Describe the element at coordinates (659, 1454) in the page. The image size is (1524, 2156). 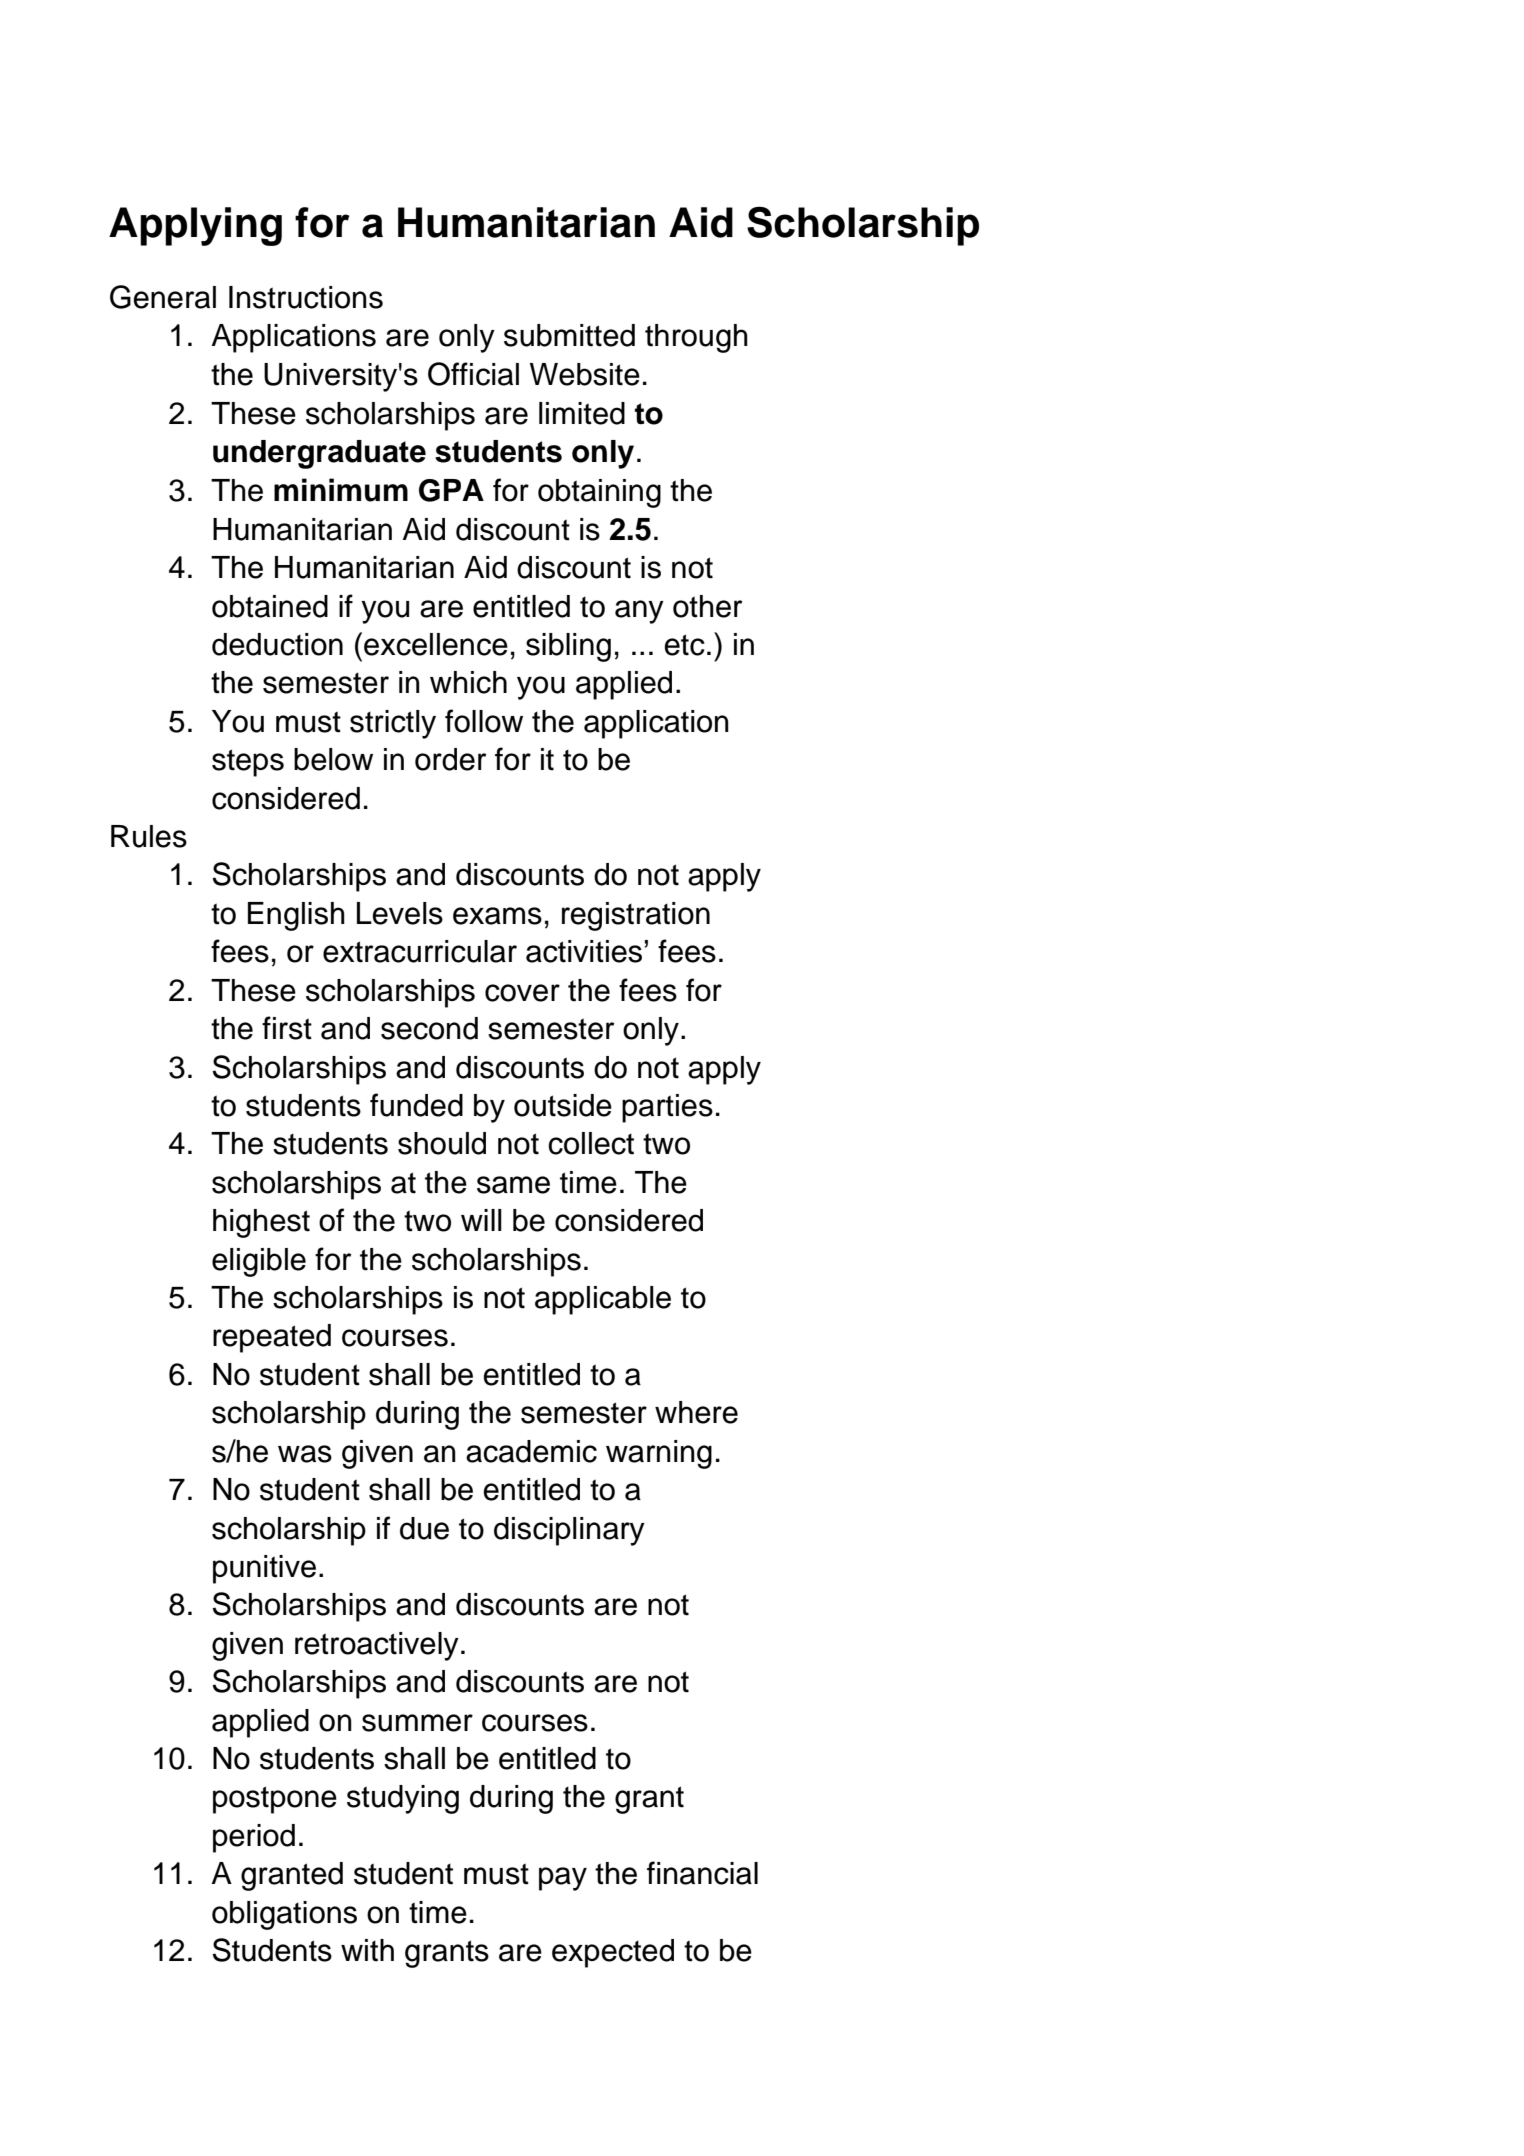
I see `warning` at that location.
